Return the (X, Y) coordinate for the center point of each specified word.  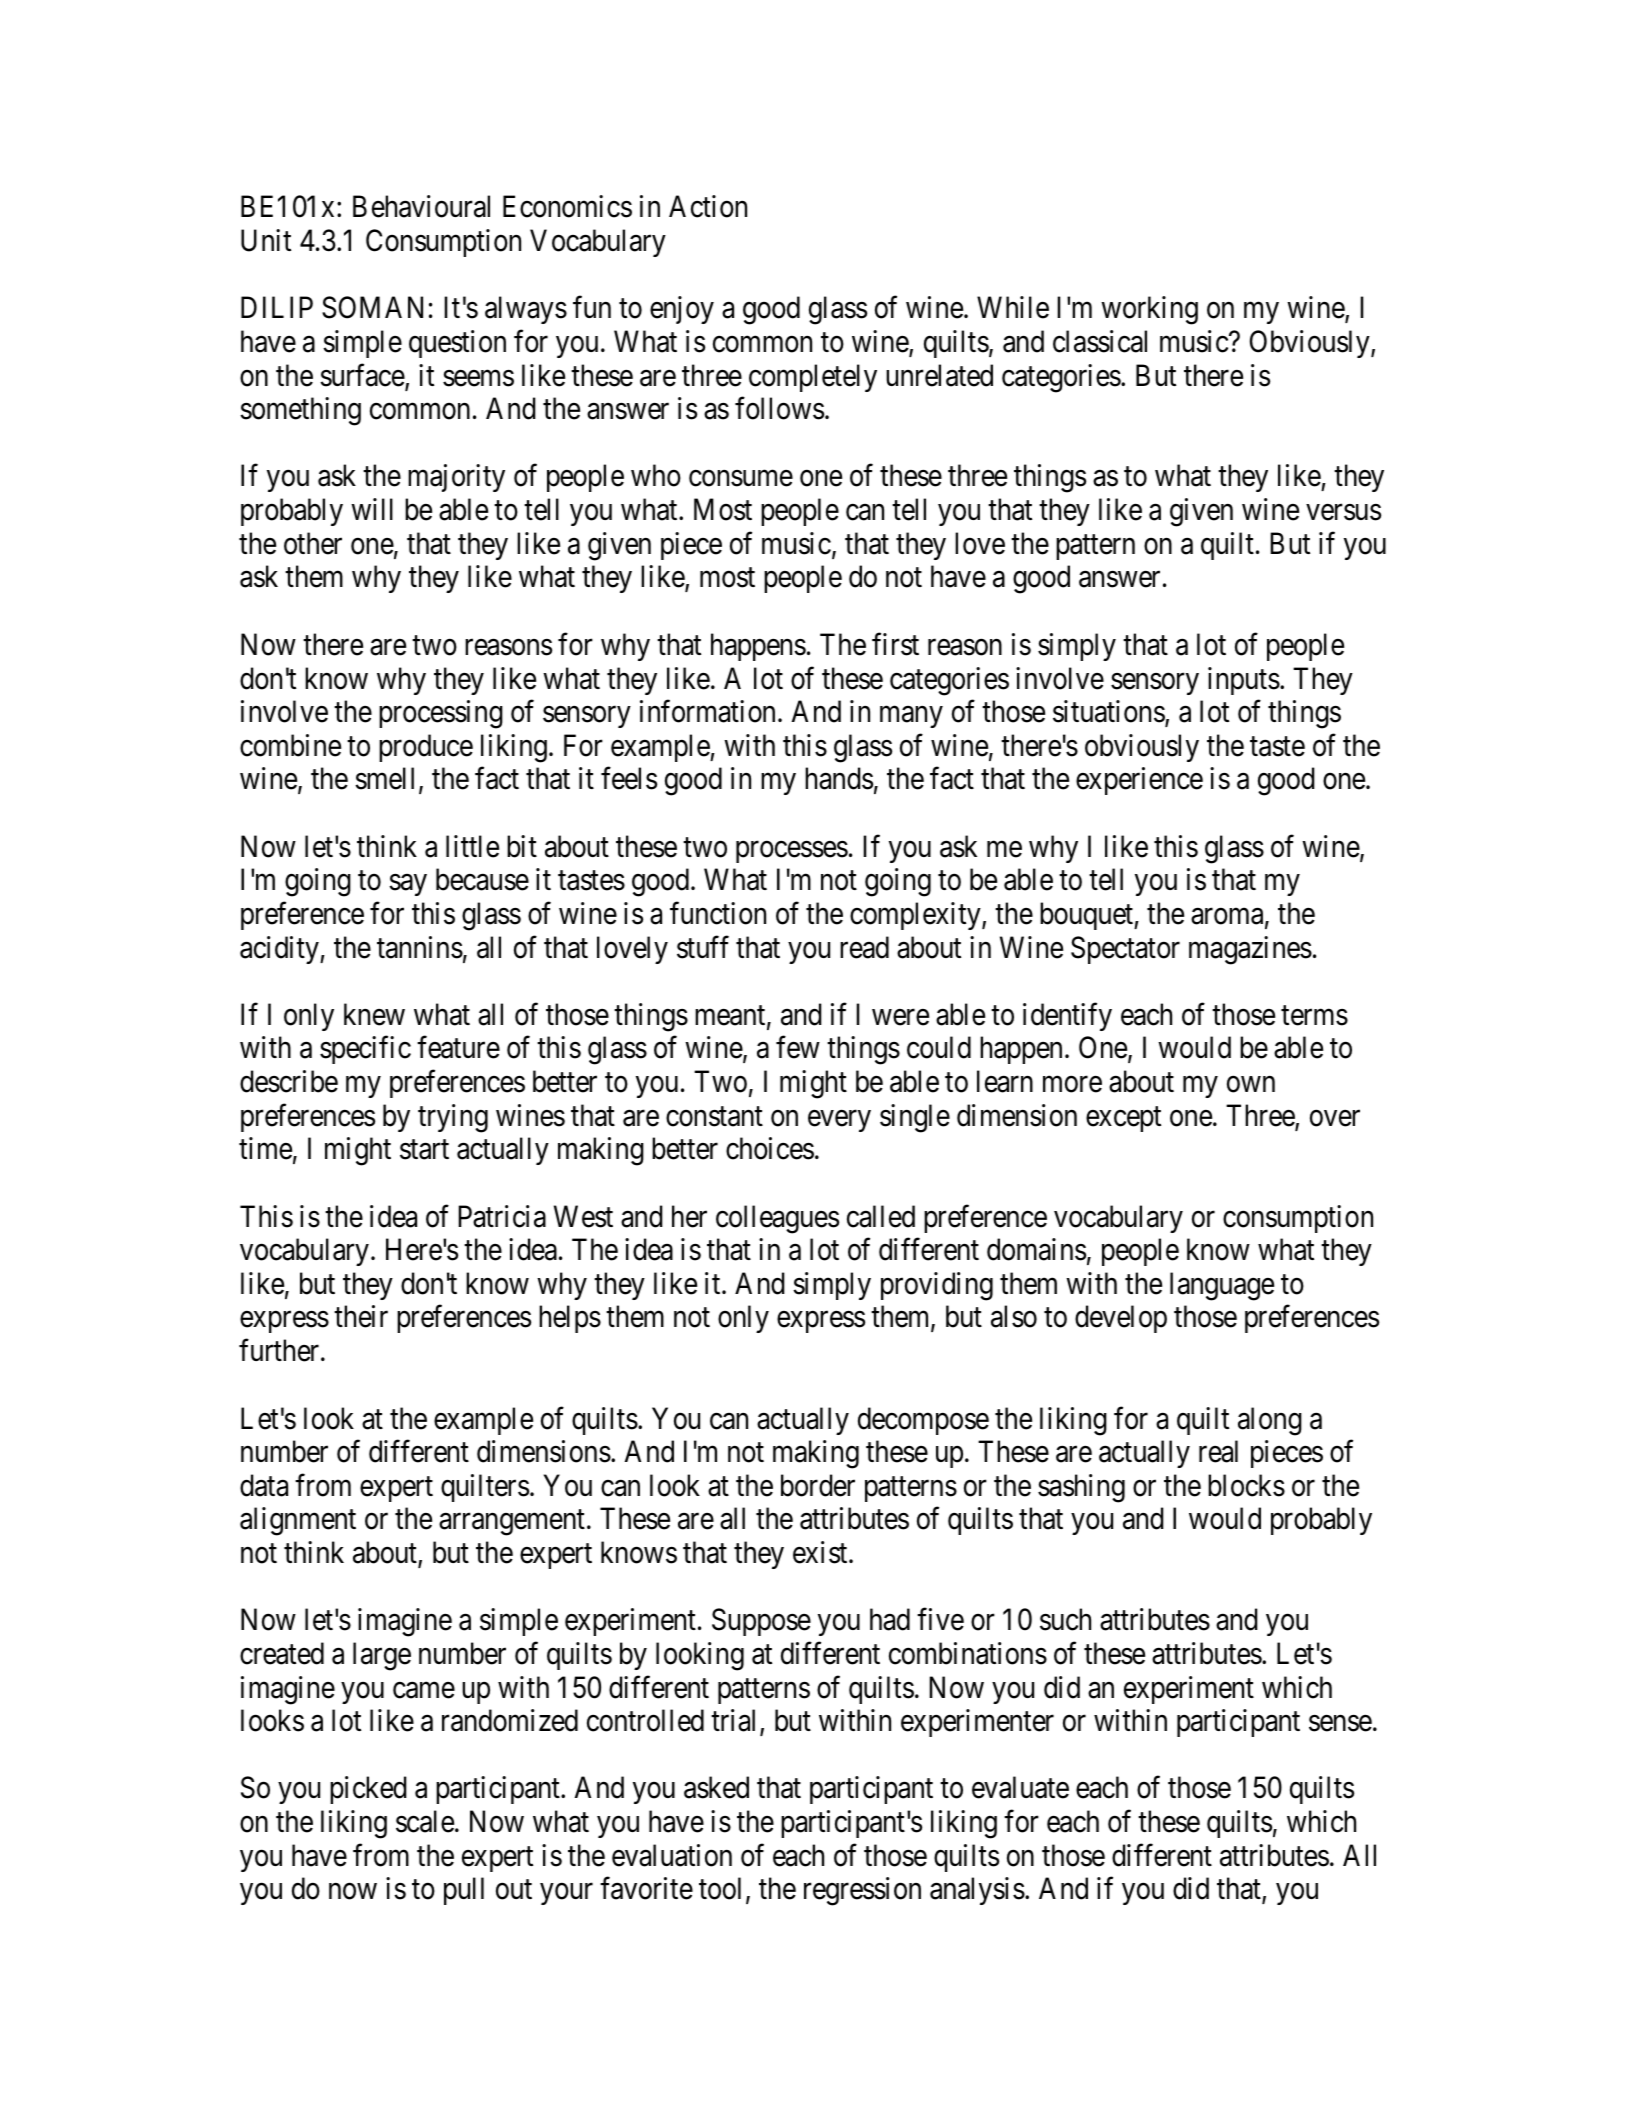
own (1251, 1085)
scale (425, 1821)
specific (365, 1050)
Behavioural (421, 206)
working (1149, 310)
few (798, 1047)
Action (708, 206)
